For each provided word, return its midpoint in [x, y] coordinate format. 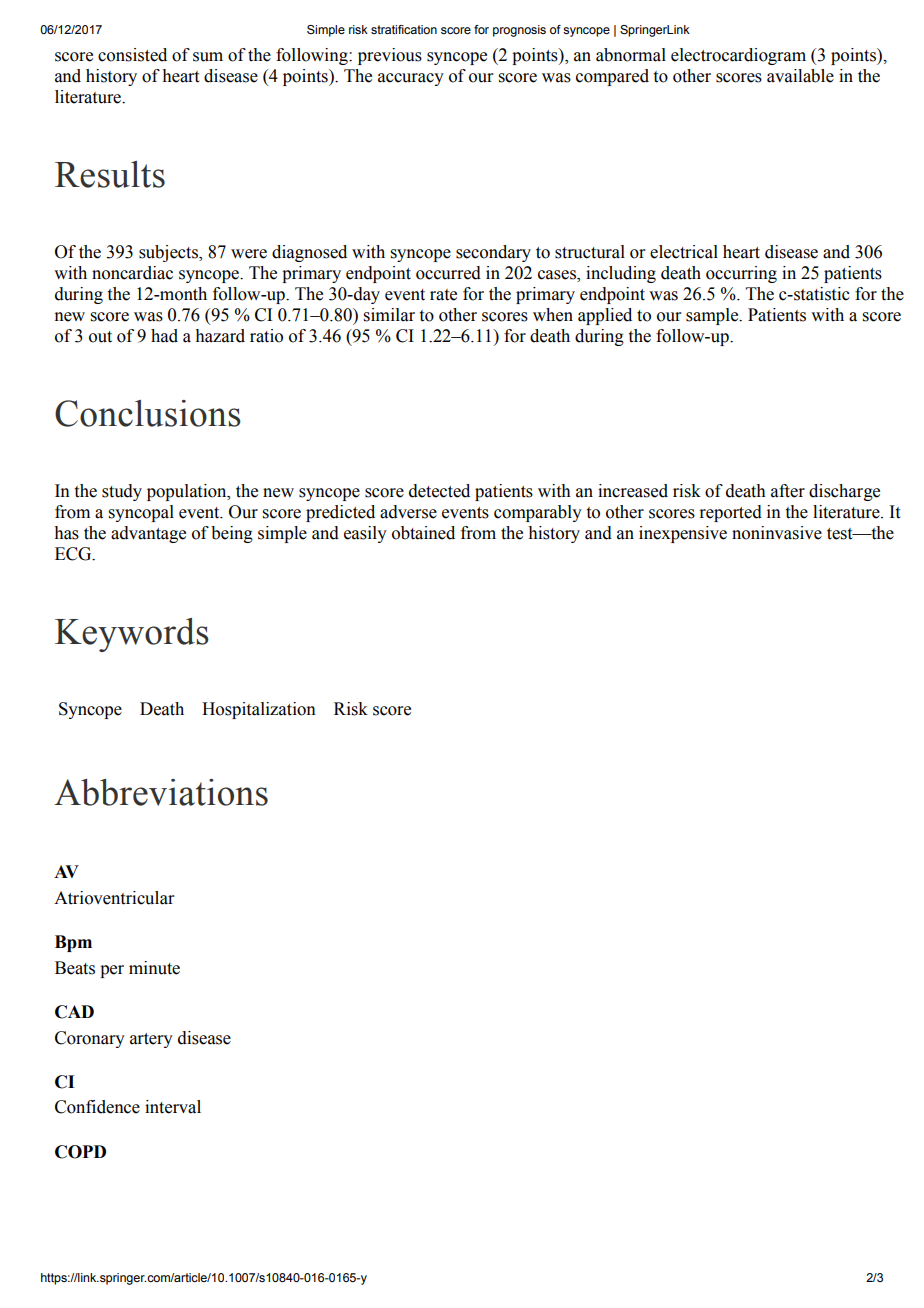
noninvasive [777, 533]
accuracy [411, 79]
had [164, 336]
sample [713, 316]
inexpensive [683, 534]
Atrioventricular [114, 898]
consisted [132, 55]
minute [154, 968]
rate [443, 295]
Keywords [132, 635]
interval [173, 1107]
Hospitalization [259, 710]
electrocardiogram [738, 56]
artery [151, 1040]
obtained [423, 533]
